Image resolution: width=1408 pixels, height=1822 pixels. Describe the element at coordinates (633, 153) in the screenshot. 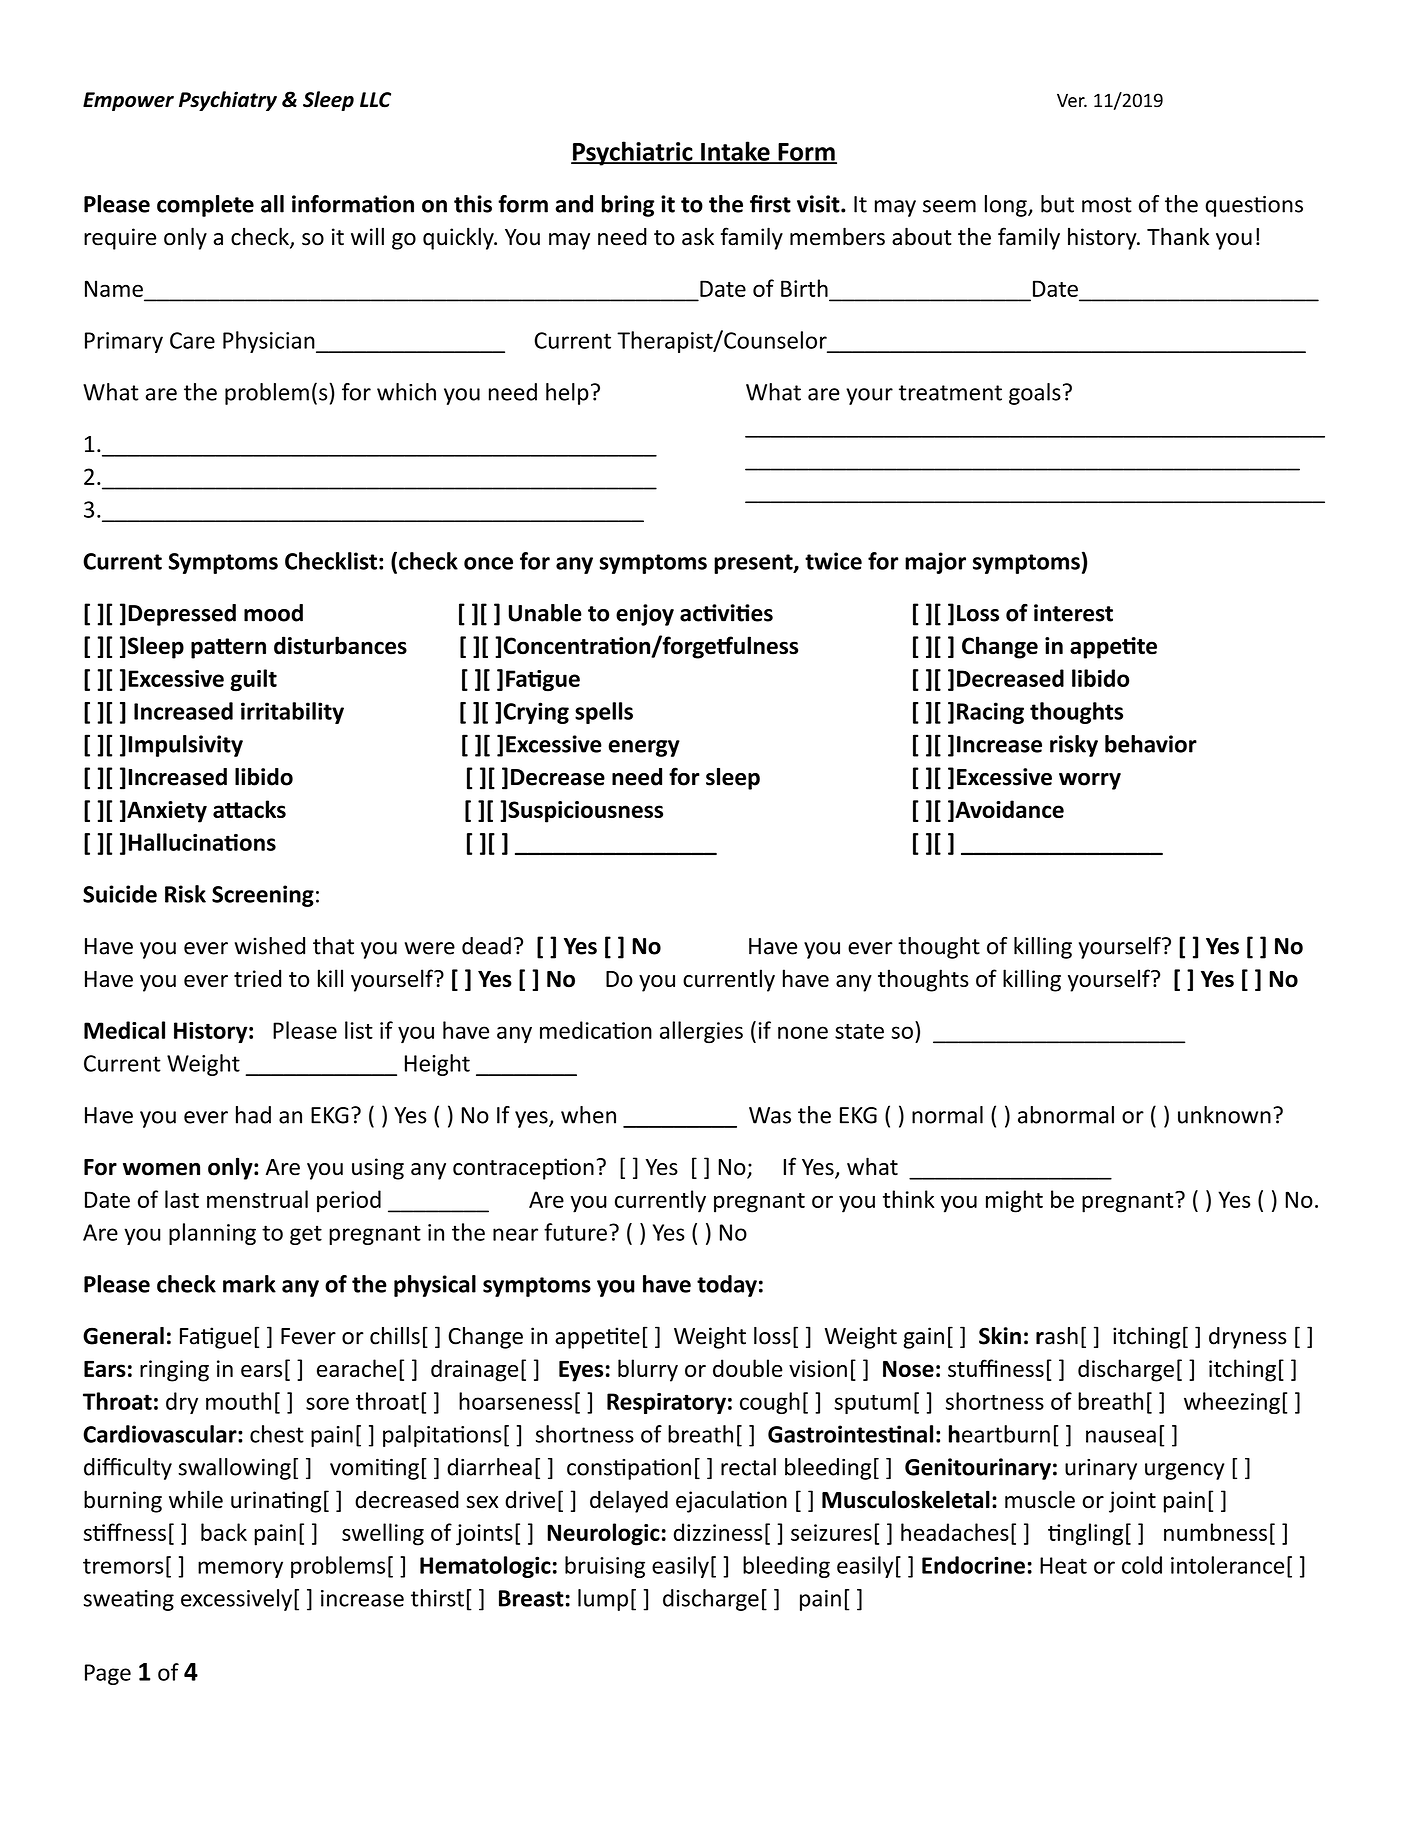

I see `Psychiatric` at that location.
